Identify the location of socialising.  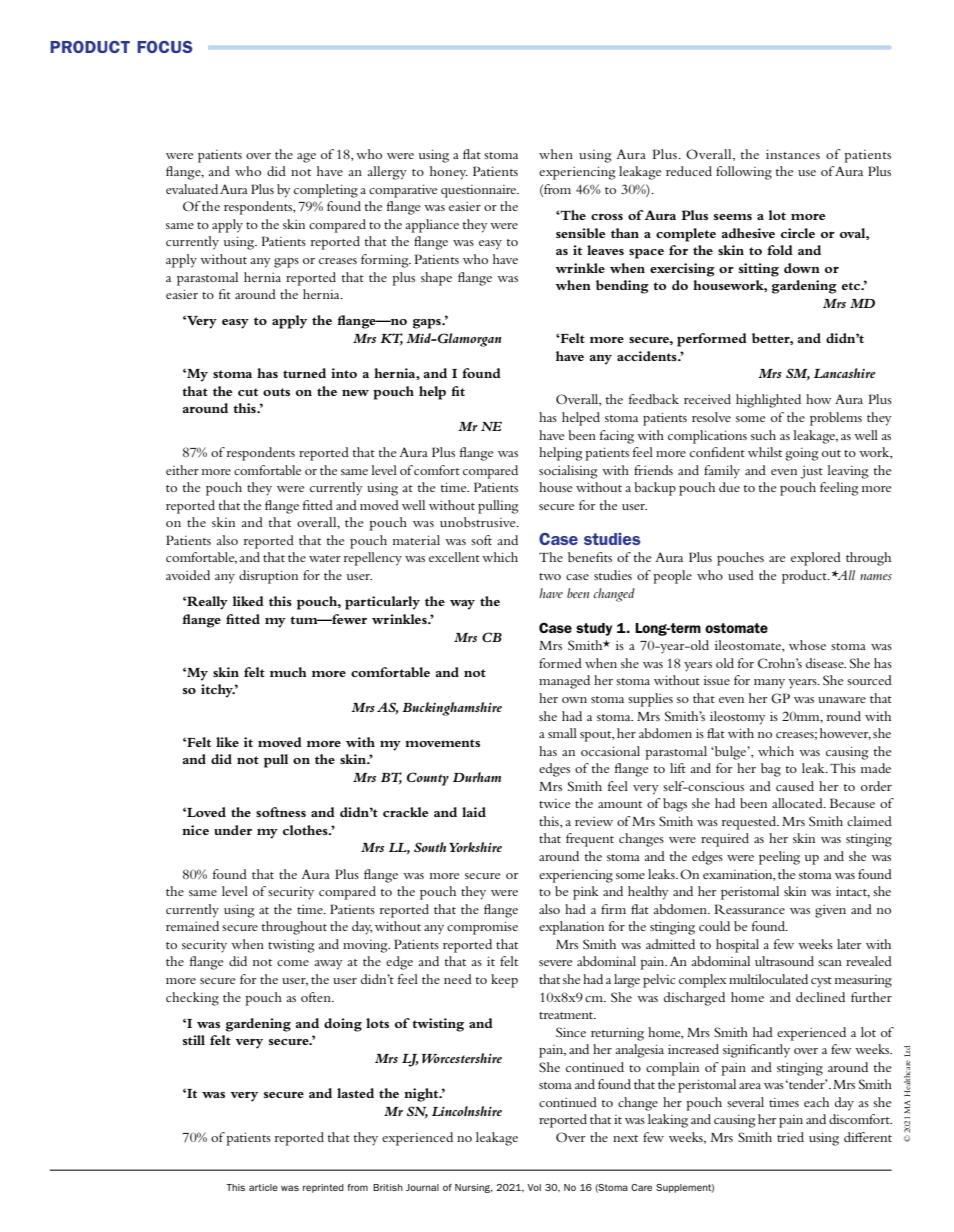
(568, 472).
